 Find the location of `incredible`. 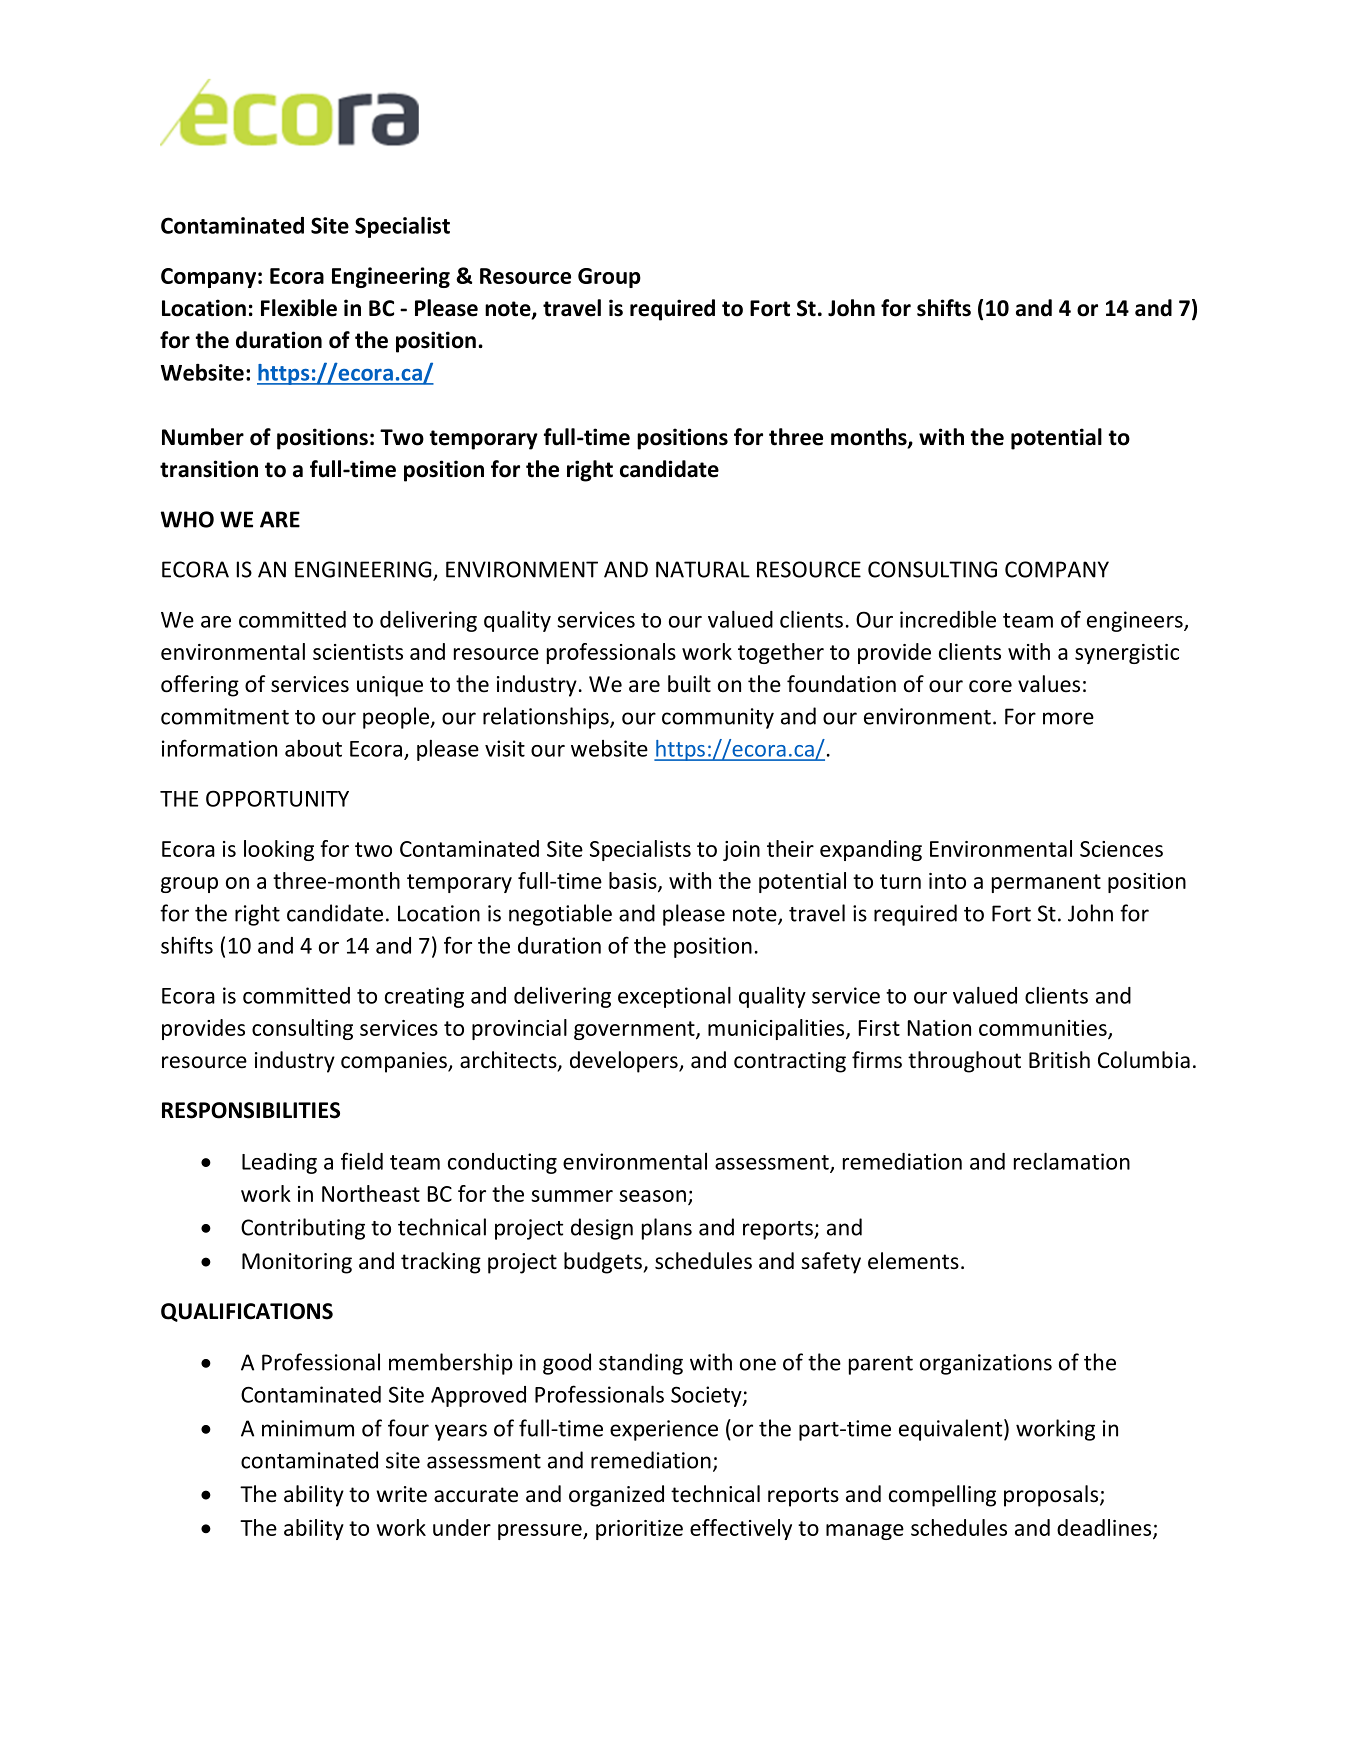

incredible is located at coordinates (948, 619).
